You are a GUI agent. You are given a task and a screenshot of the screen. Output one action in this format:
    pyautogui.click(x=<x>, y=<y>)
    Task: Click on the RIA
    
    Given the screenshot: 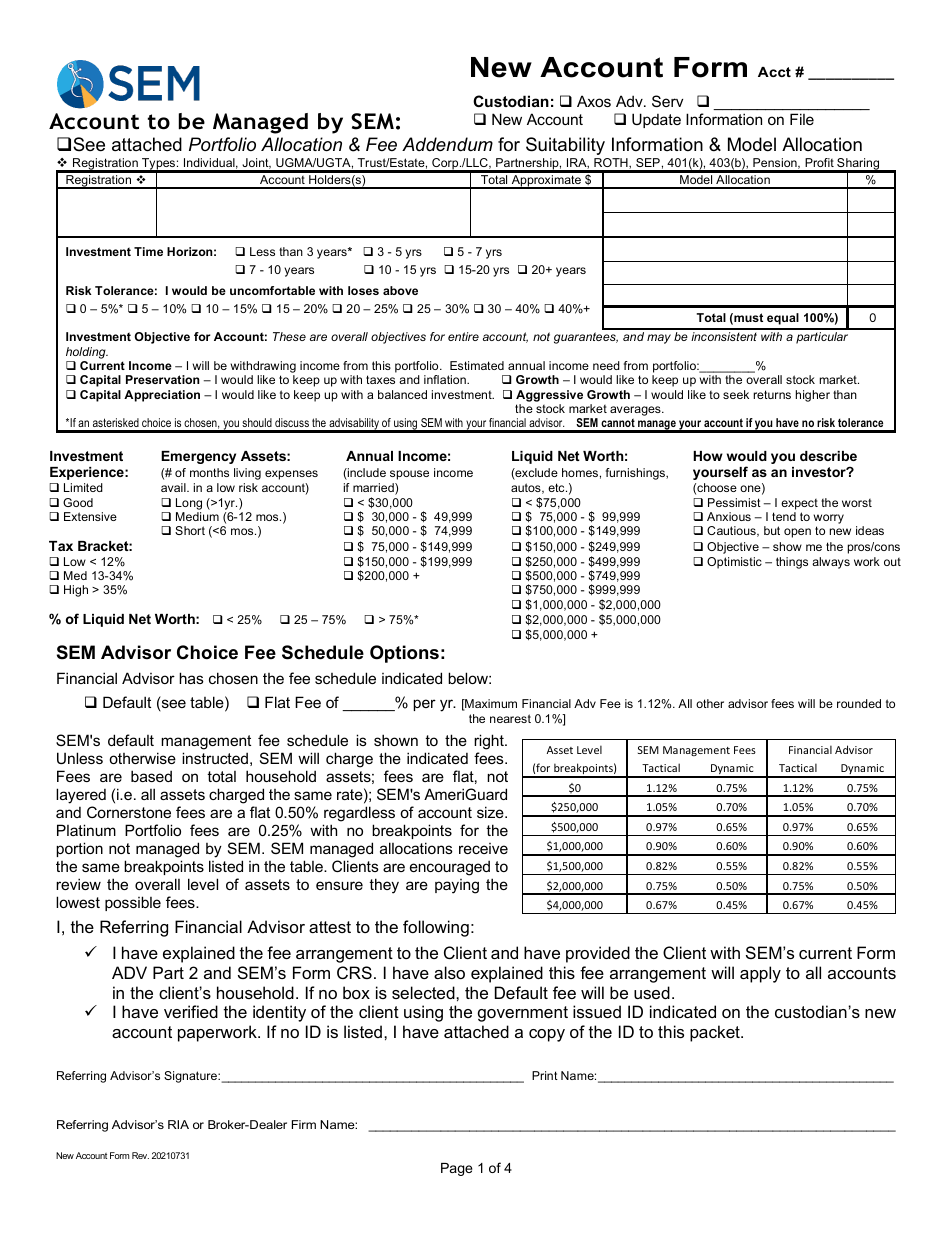 What is the action you would take?
    pyautogui.click(x=178, y=1124)
